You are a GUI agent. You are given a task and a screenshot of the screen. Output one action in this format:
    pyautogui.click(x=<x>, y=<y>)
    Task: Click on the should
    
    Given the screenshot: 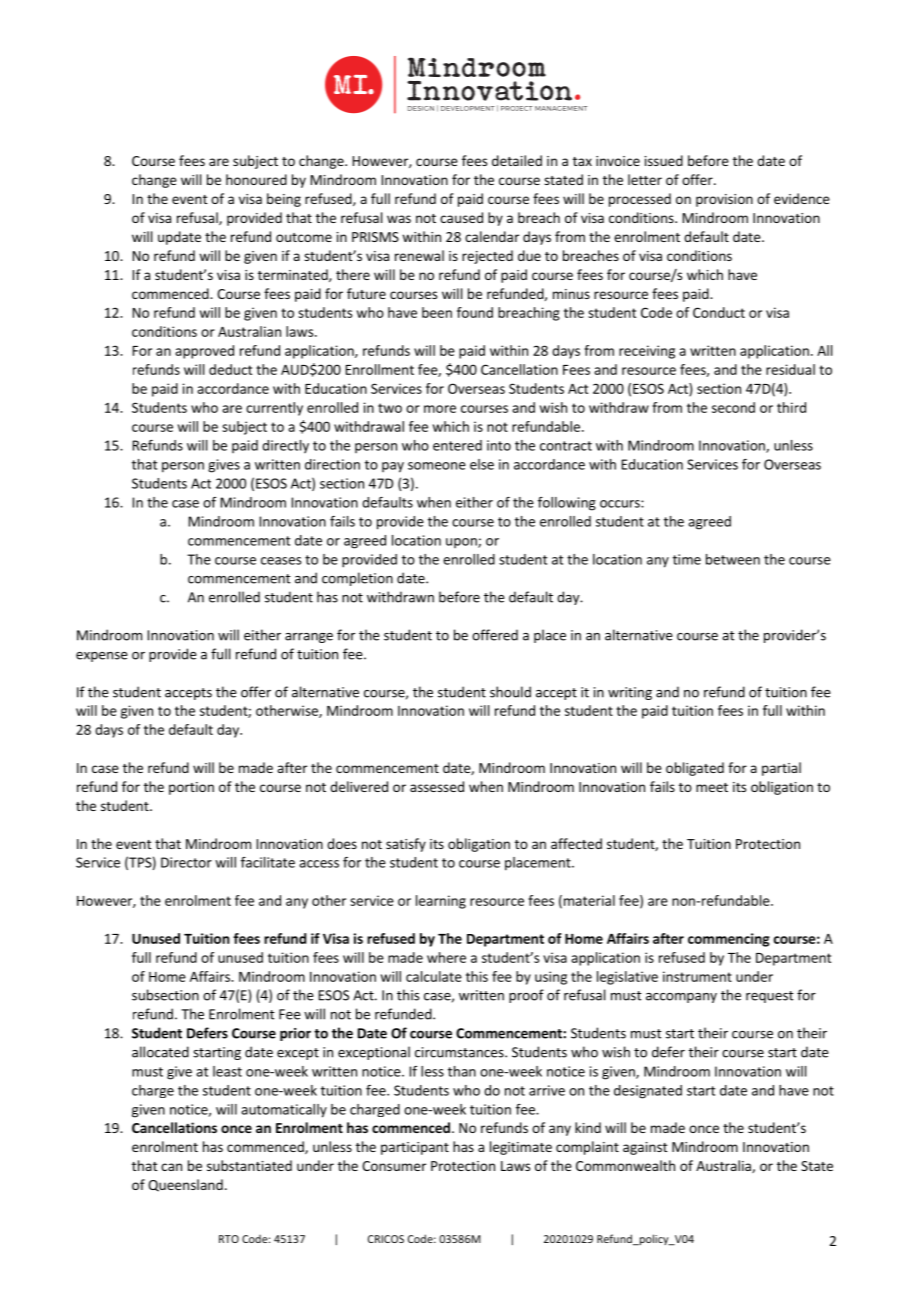 What is the action you would take?
    pyautogui.click(x=510, y=692)
